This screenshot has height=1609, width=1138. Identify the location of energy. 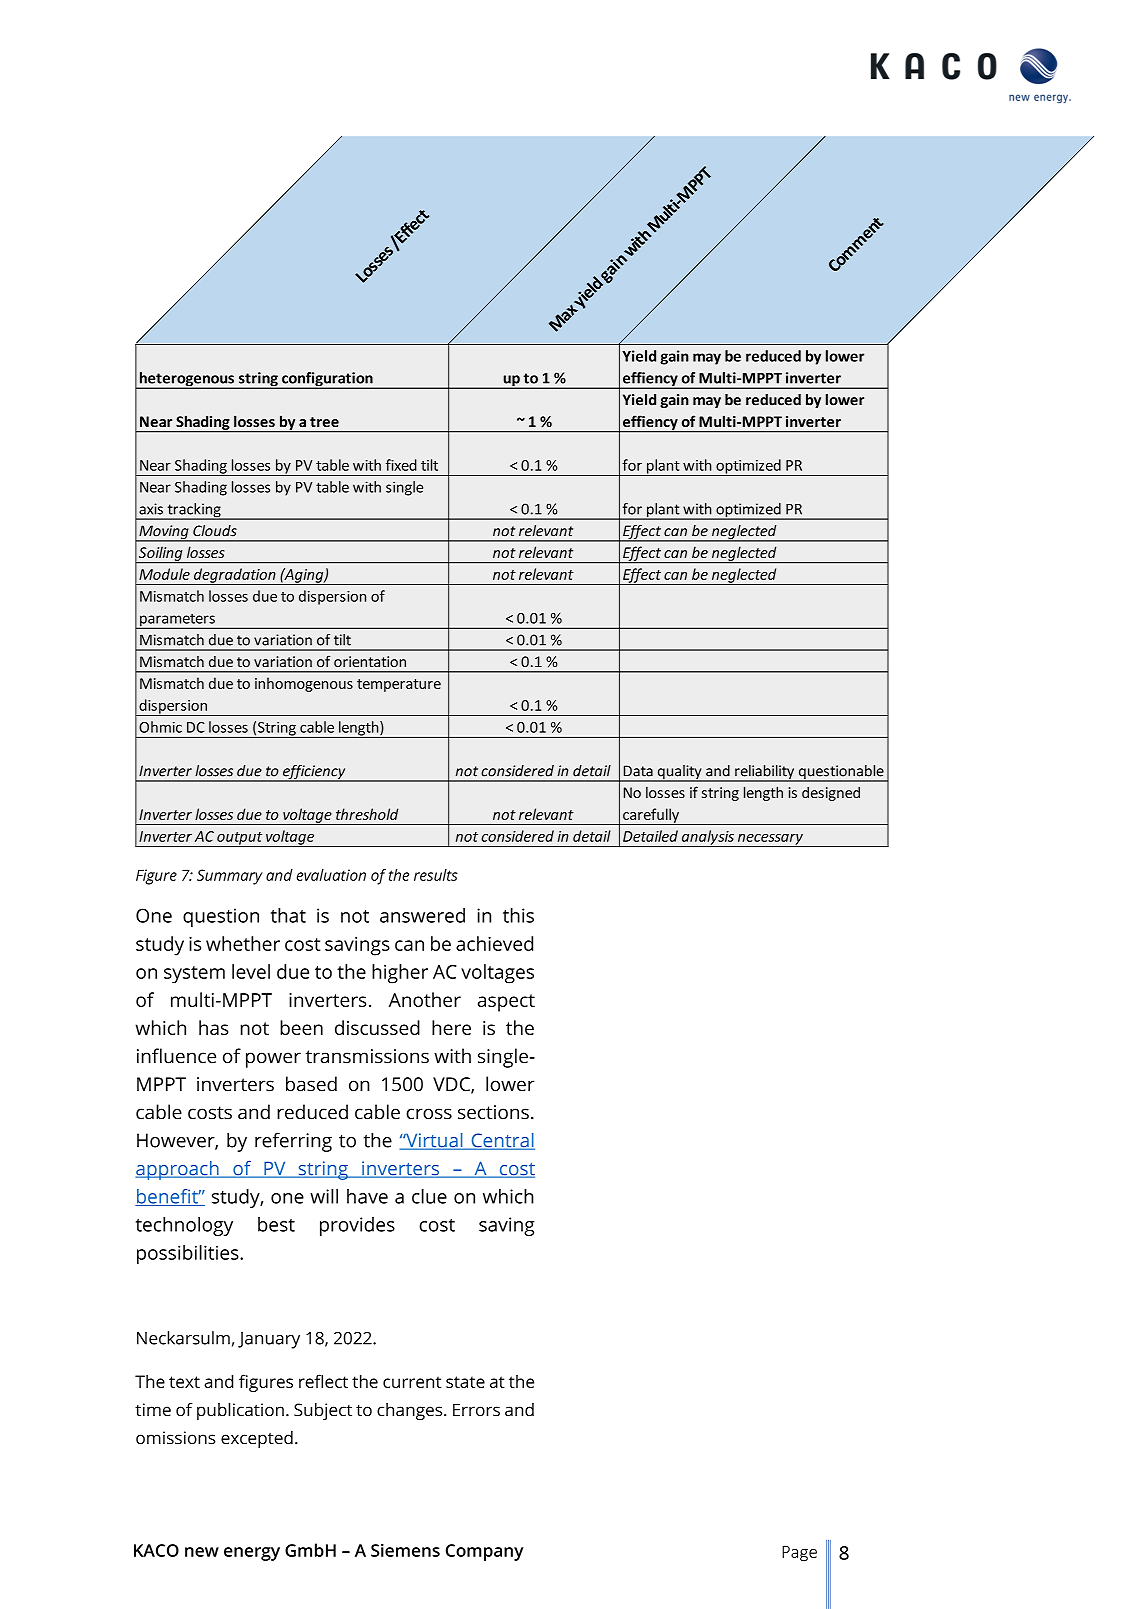
(252, 1554).
